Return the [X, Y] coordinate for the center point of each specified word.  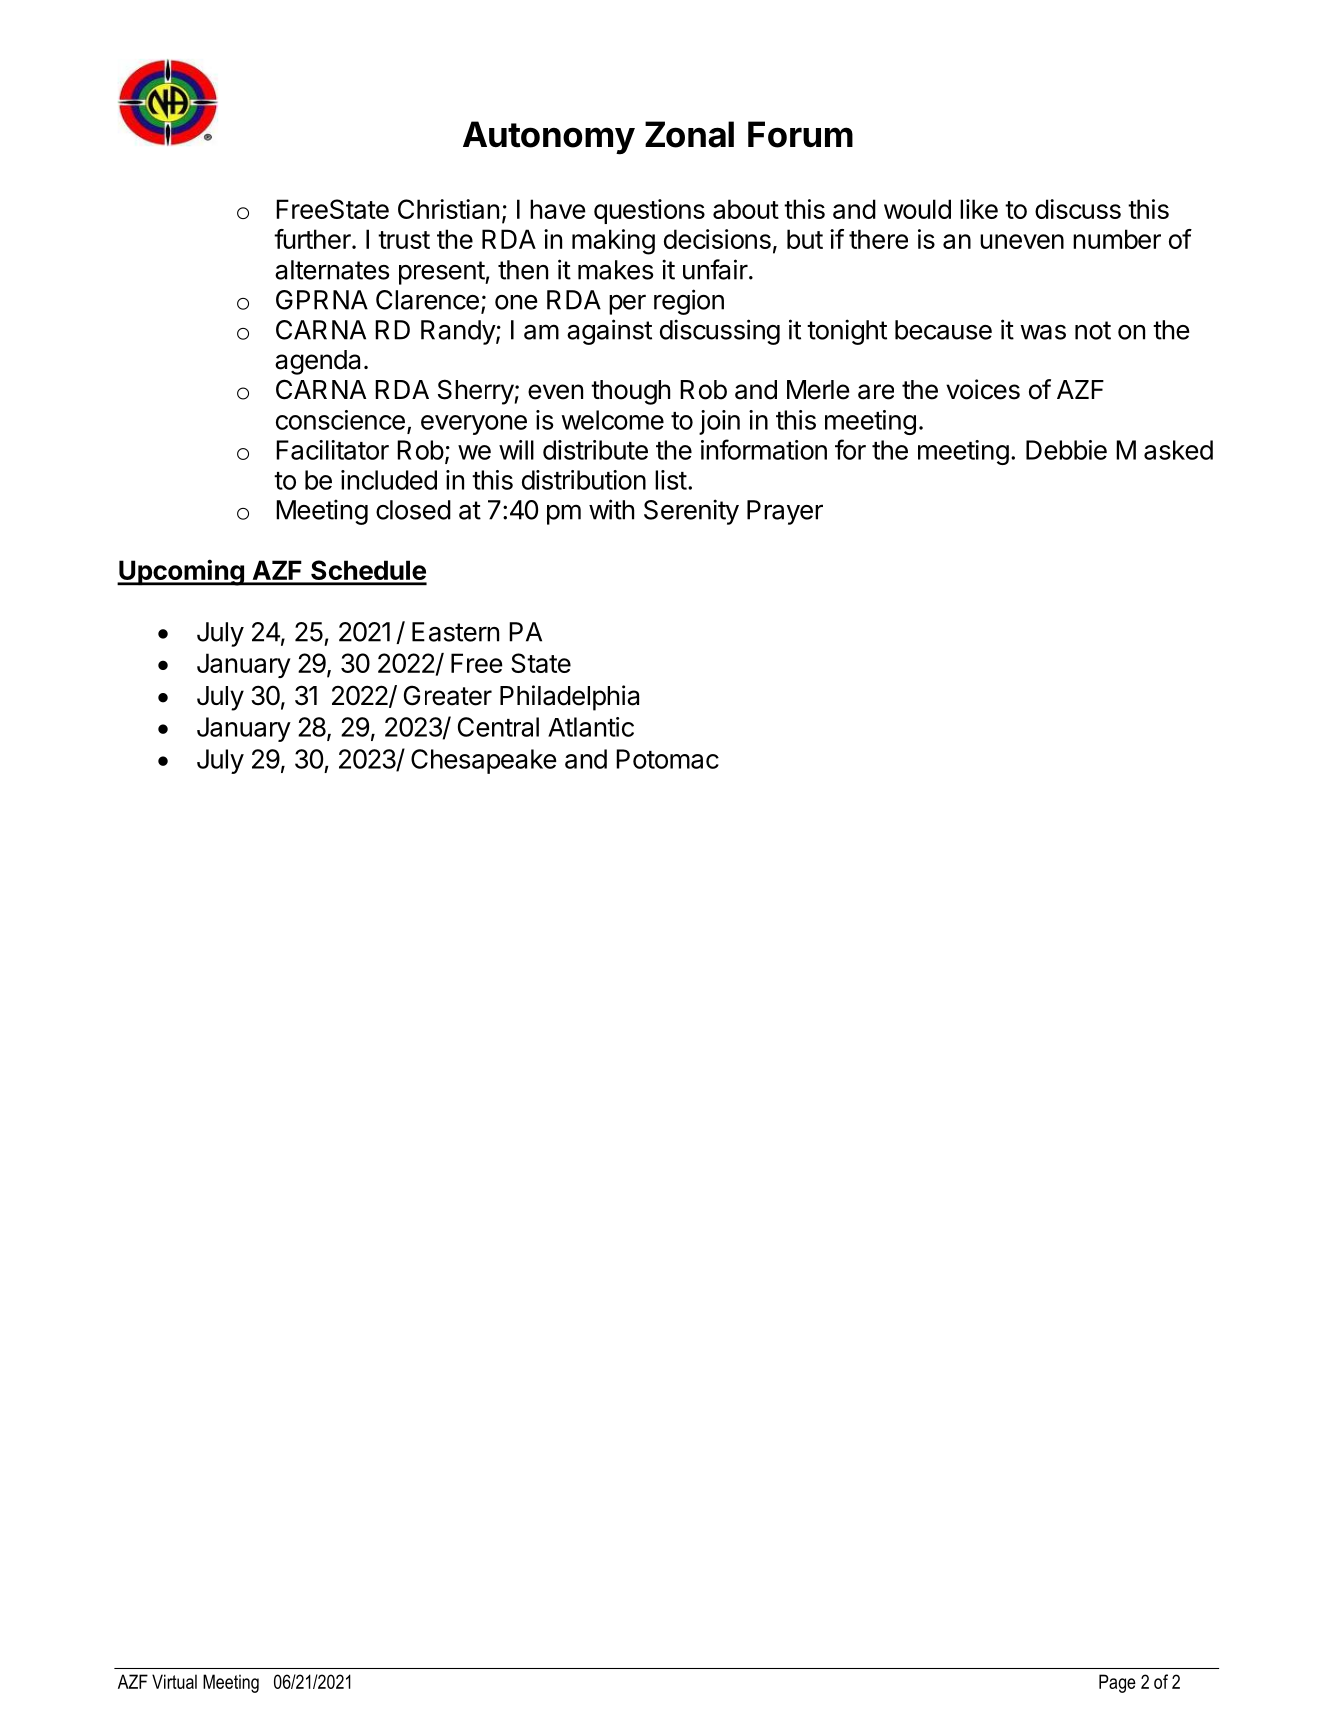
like [979, 209]
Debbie [1066, 450]
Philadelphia [569, 698]
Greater [448, 695]
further [313, 239]
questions [649, 211]
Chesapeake [484, 761]
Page [1117, 1683]
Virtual [174, 1681]
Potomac [667, 759]
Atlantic [591, 727]
